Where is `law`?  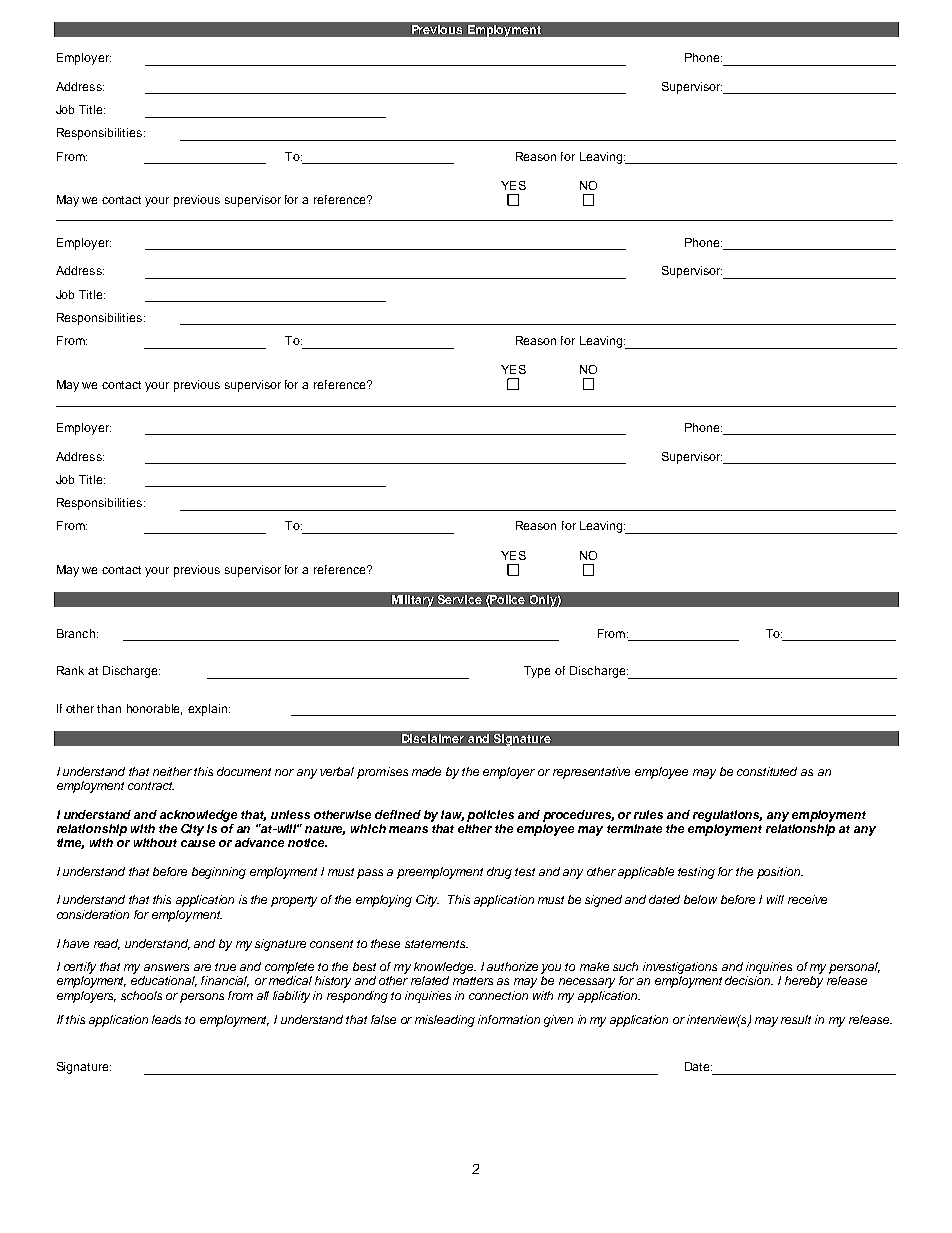
law is located at coordinates (452, 815).
